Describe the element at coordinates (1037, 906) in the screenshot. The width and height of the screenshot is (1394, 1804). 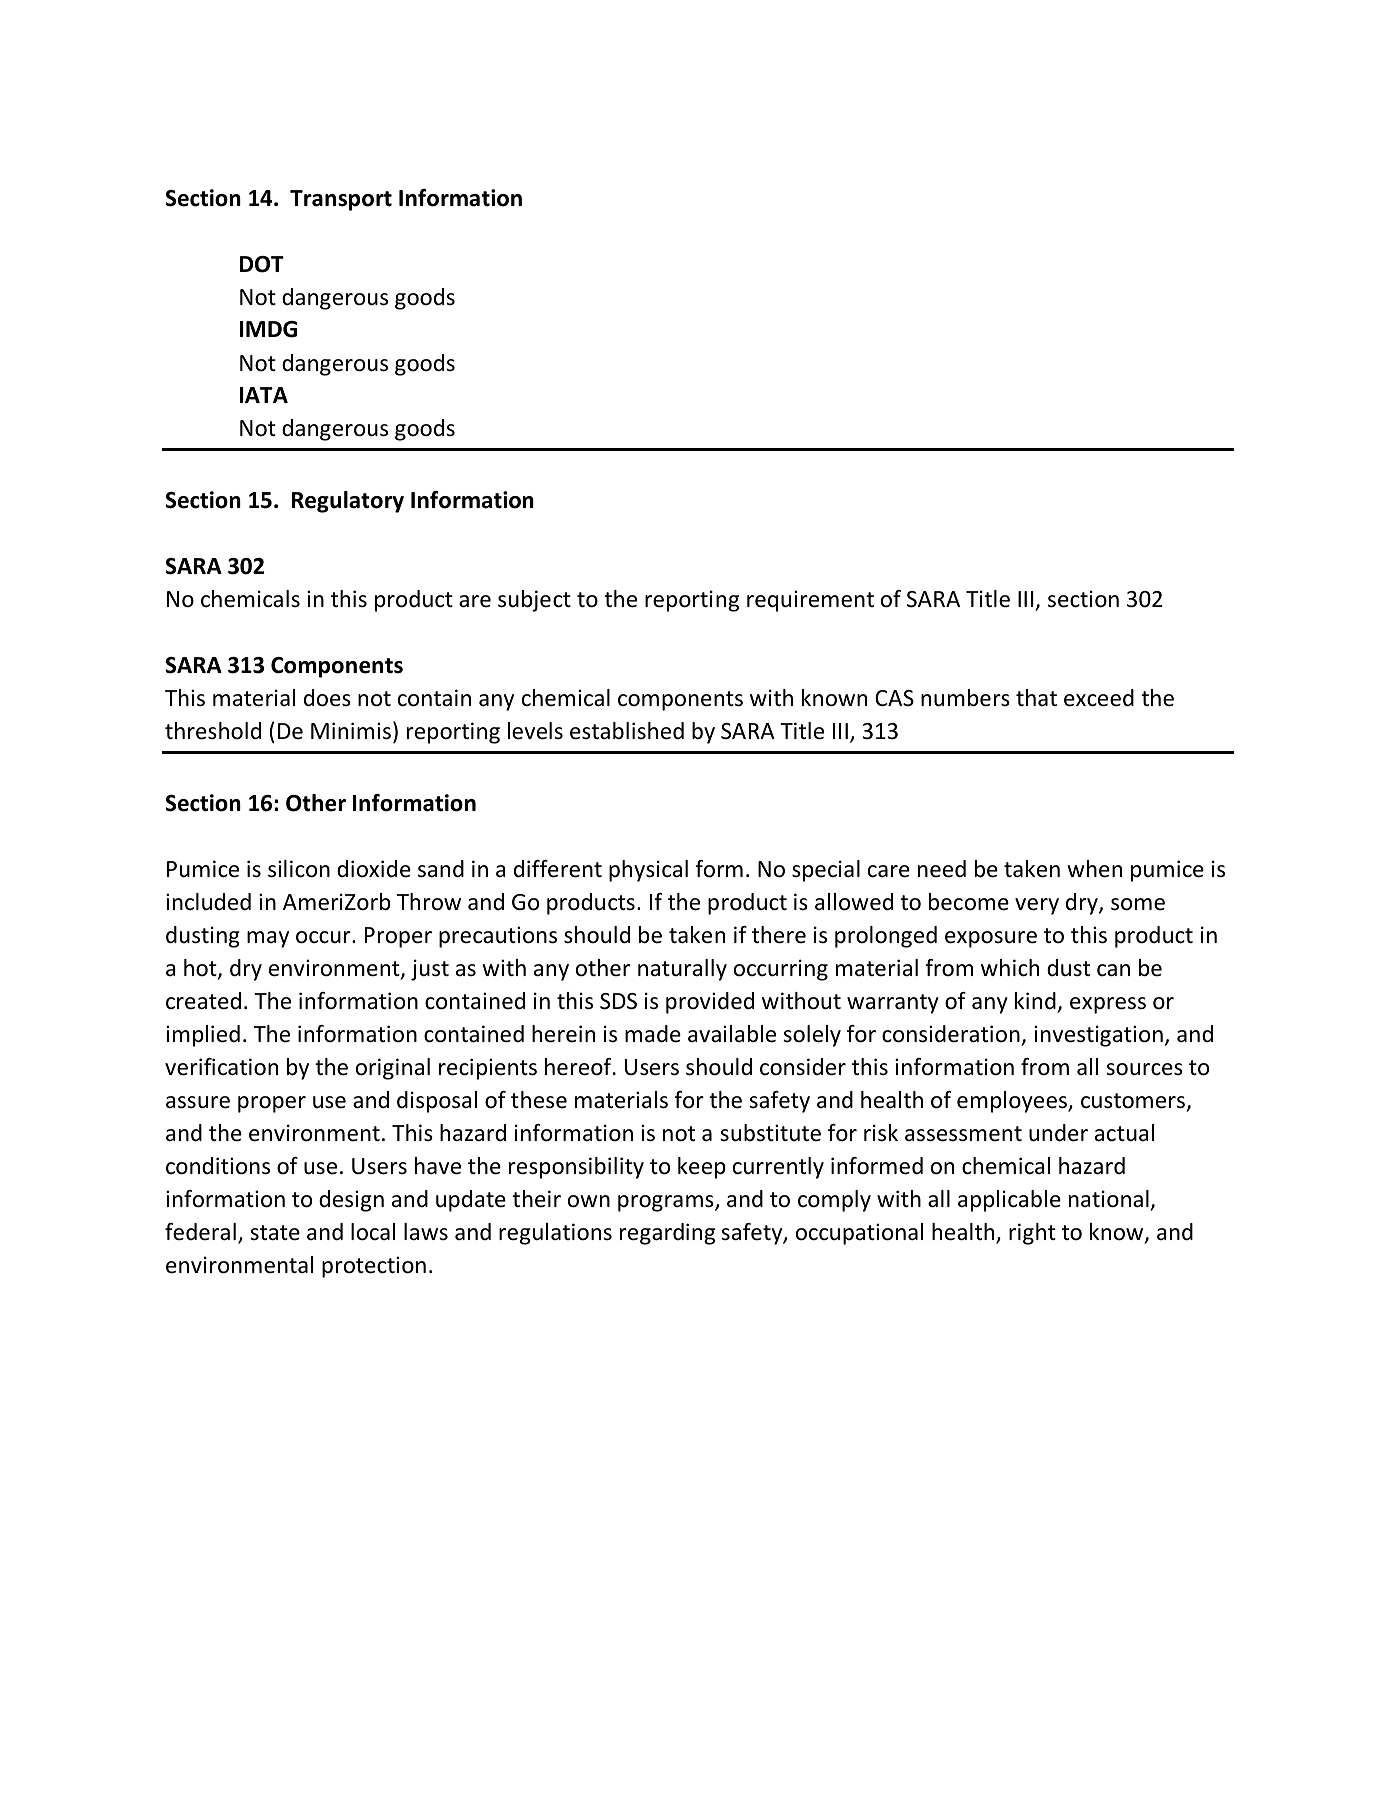
I see `very` at that location.
